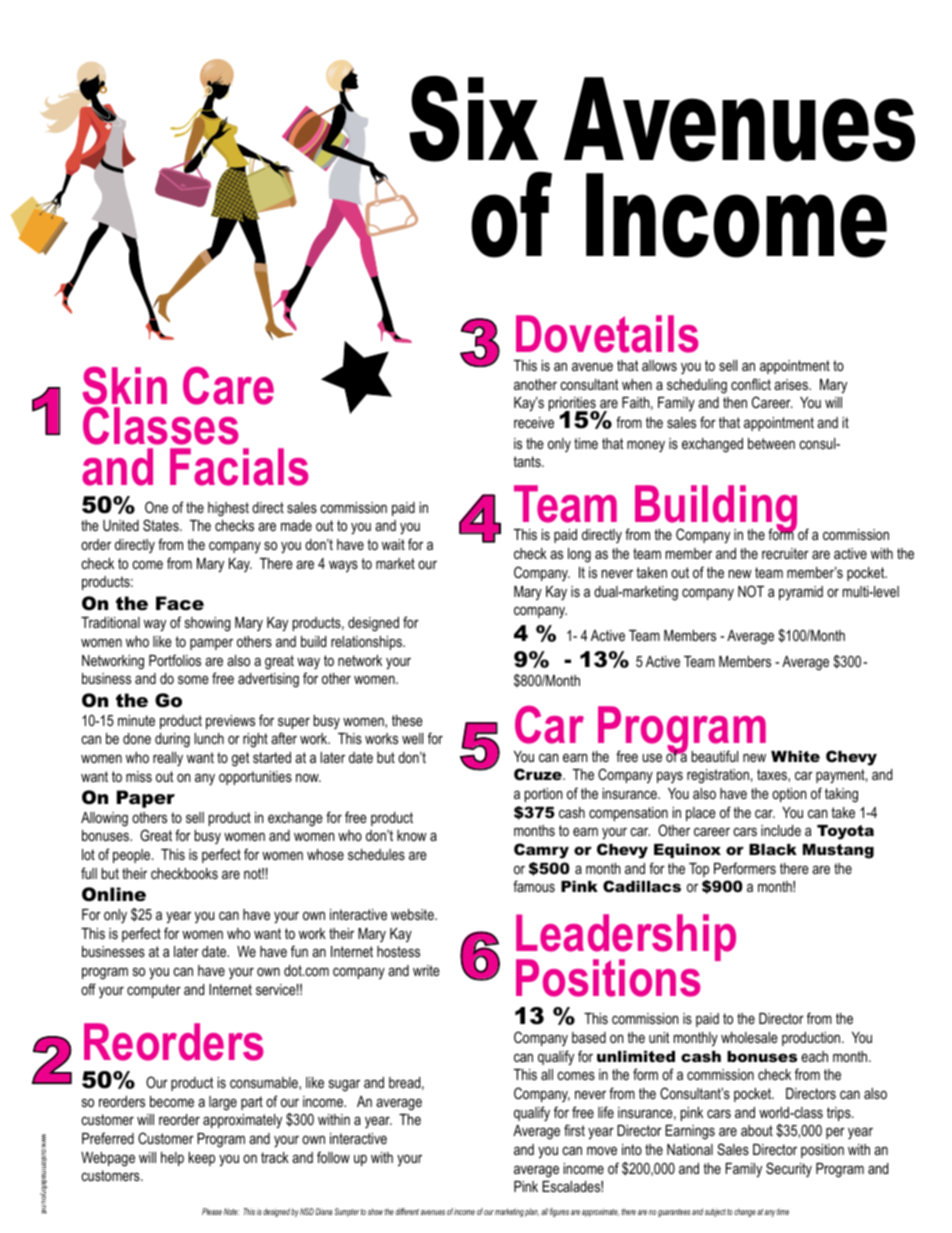  What do you see at coordinates (124, 385) in the screenshot?
I see `Skin` at bounding box center [124, 385].
